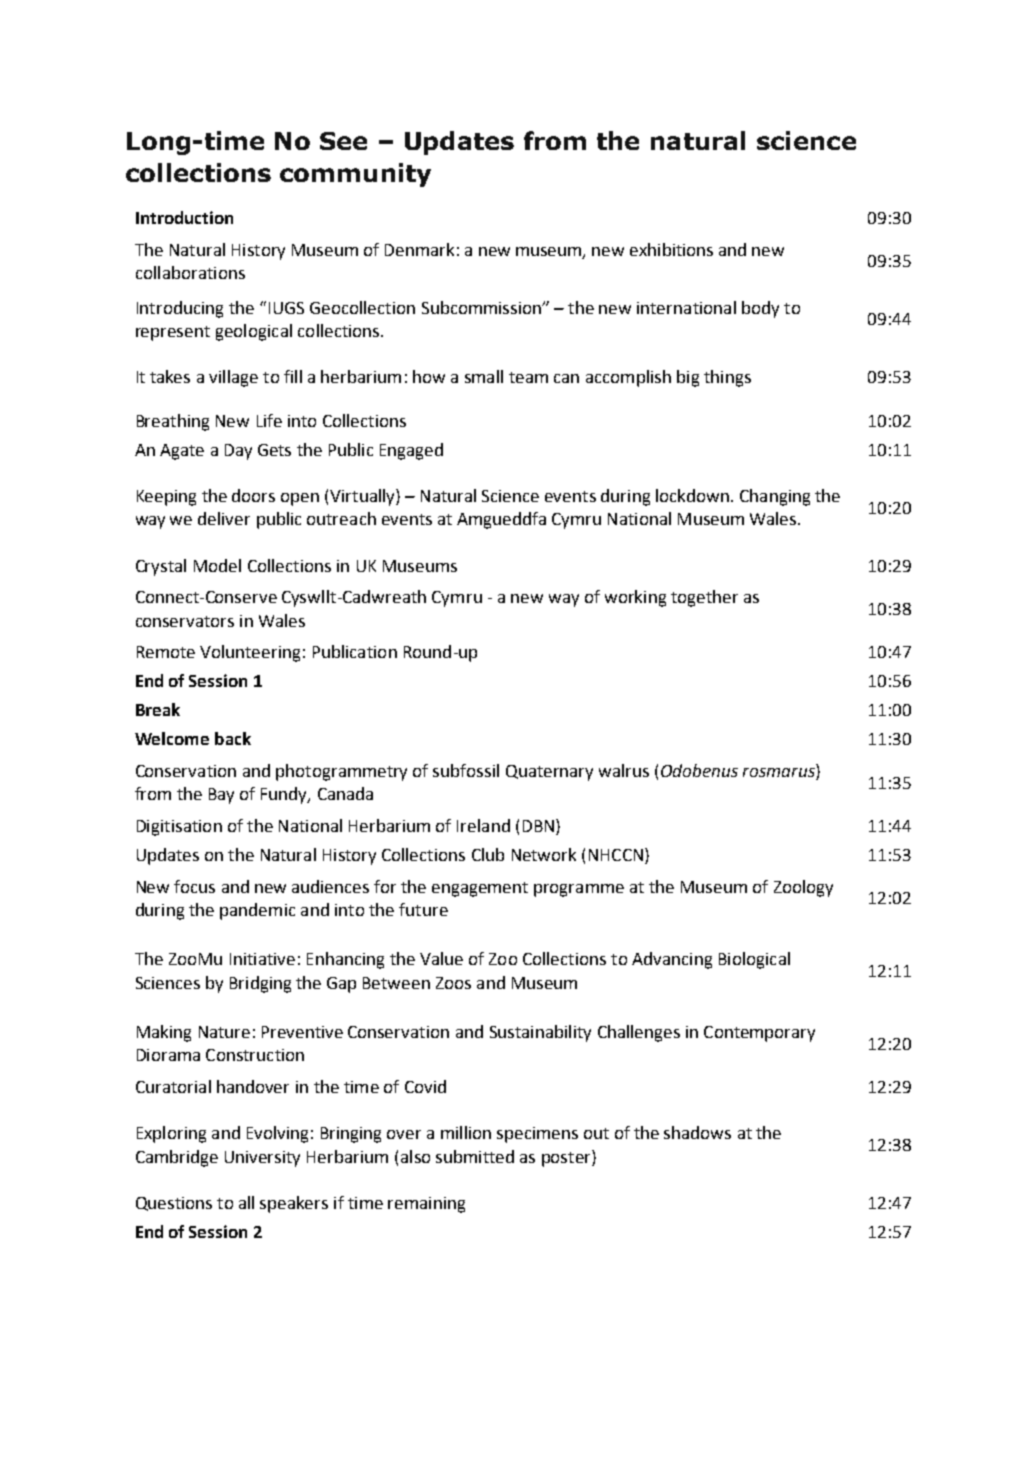 The height and width of the page is (1464, 1035). I want to click on village, so click(233, 378).
